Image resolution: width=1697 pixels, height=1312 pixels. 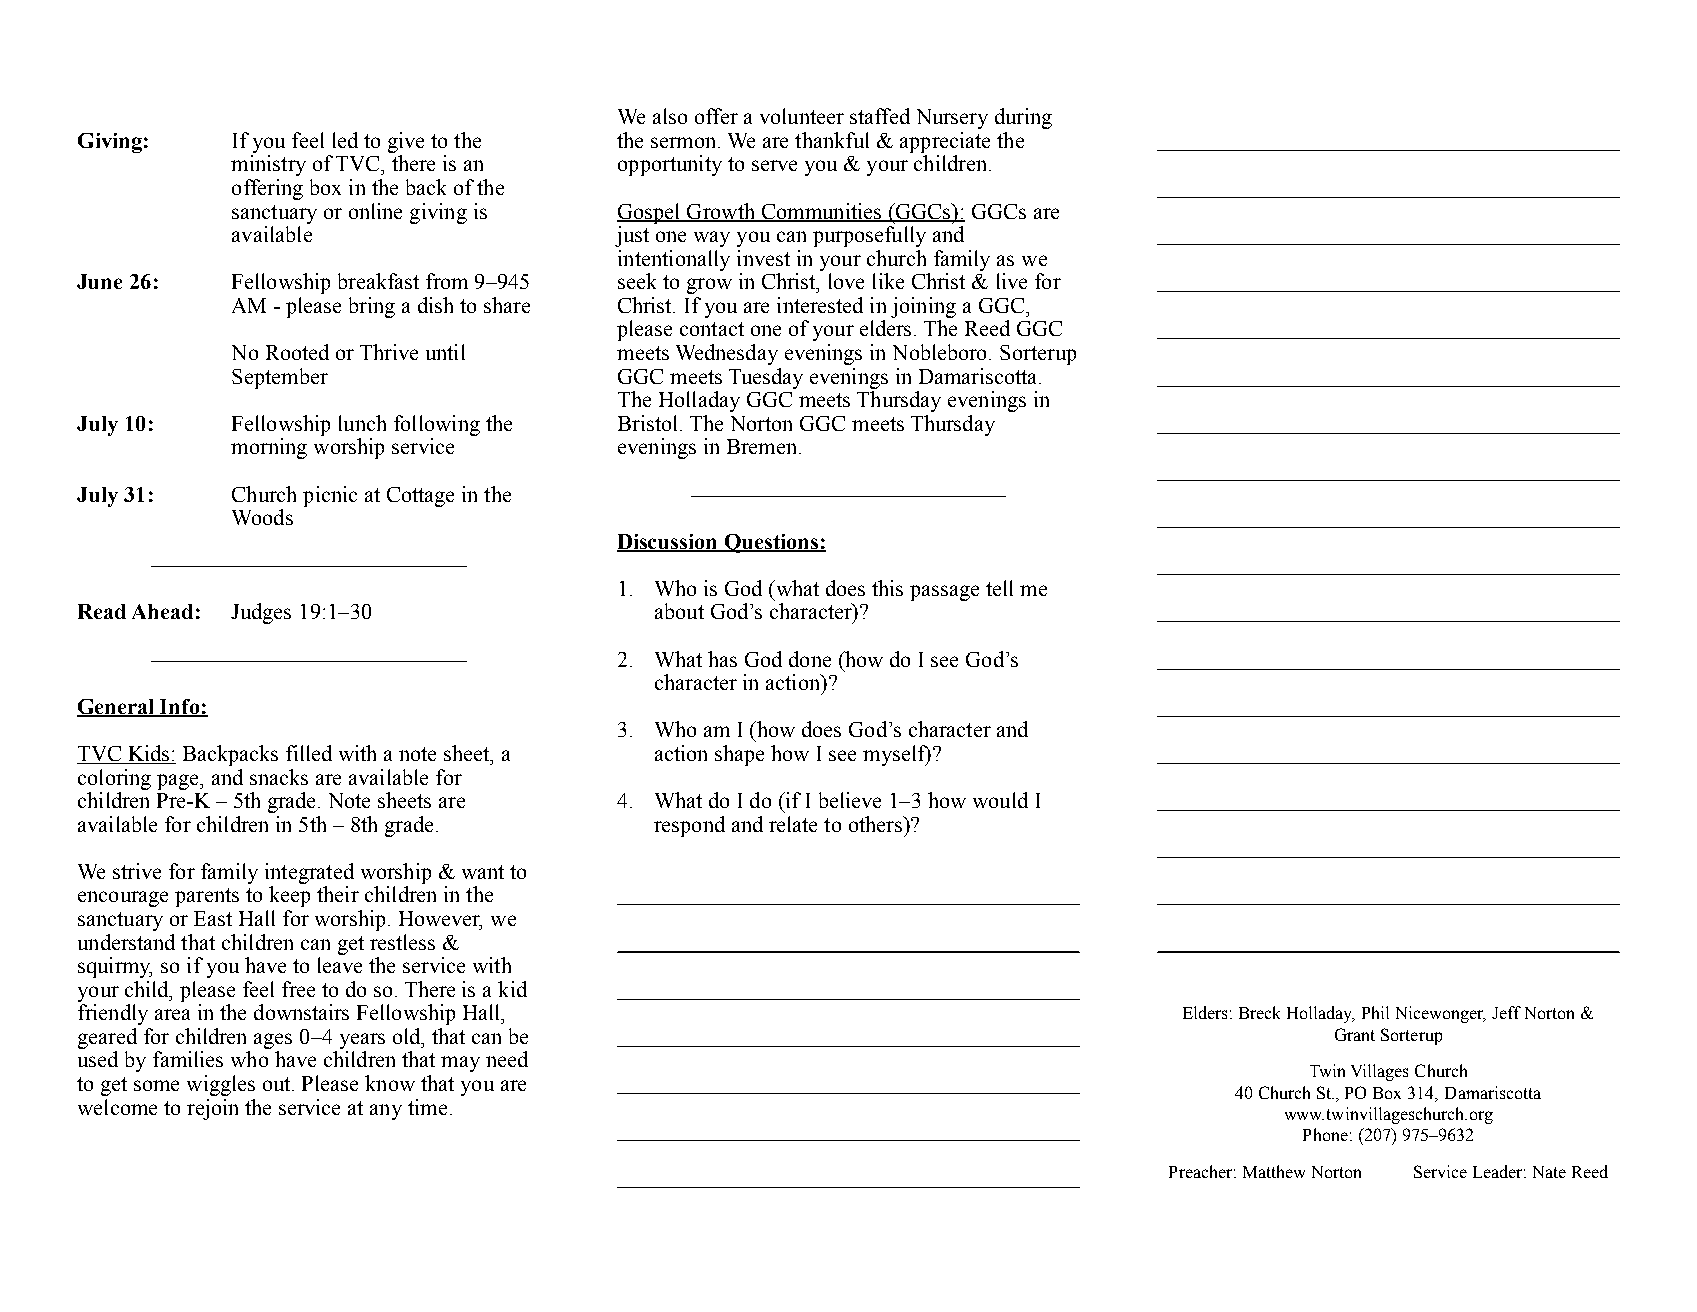 What do you see at coordinates (999, 588) in the screenshot?
I see `tell` at bounding box center [999, 588].
